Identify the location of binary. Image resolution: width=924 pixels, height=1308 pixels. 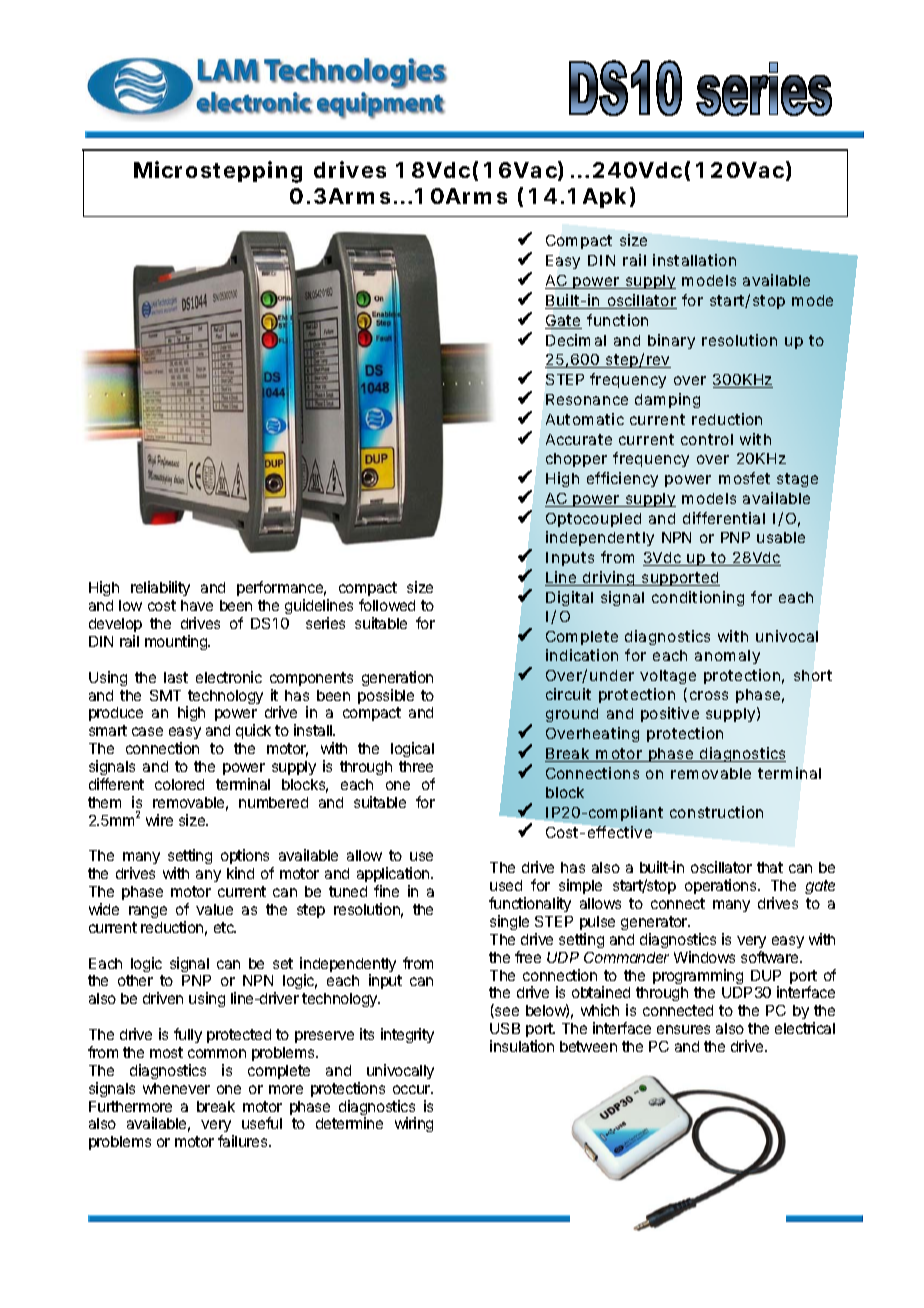
(671, 341).
